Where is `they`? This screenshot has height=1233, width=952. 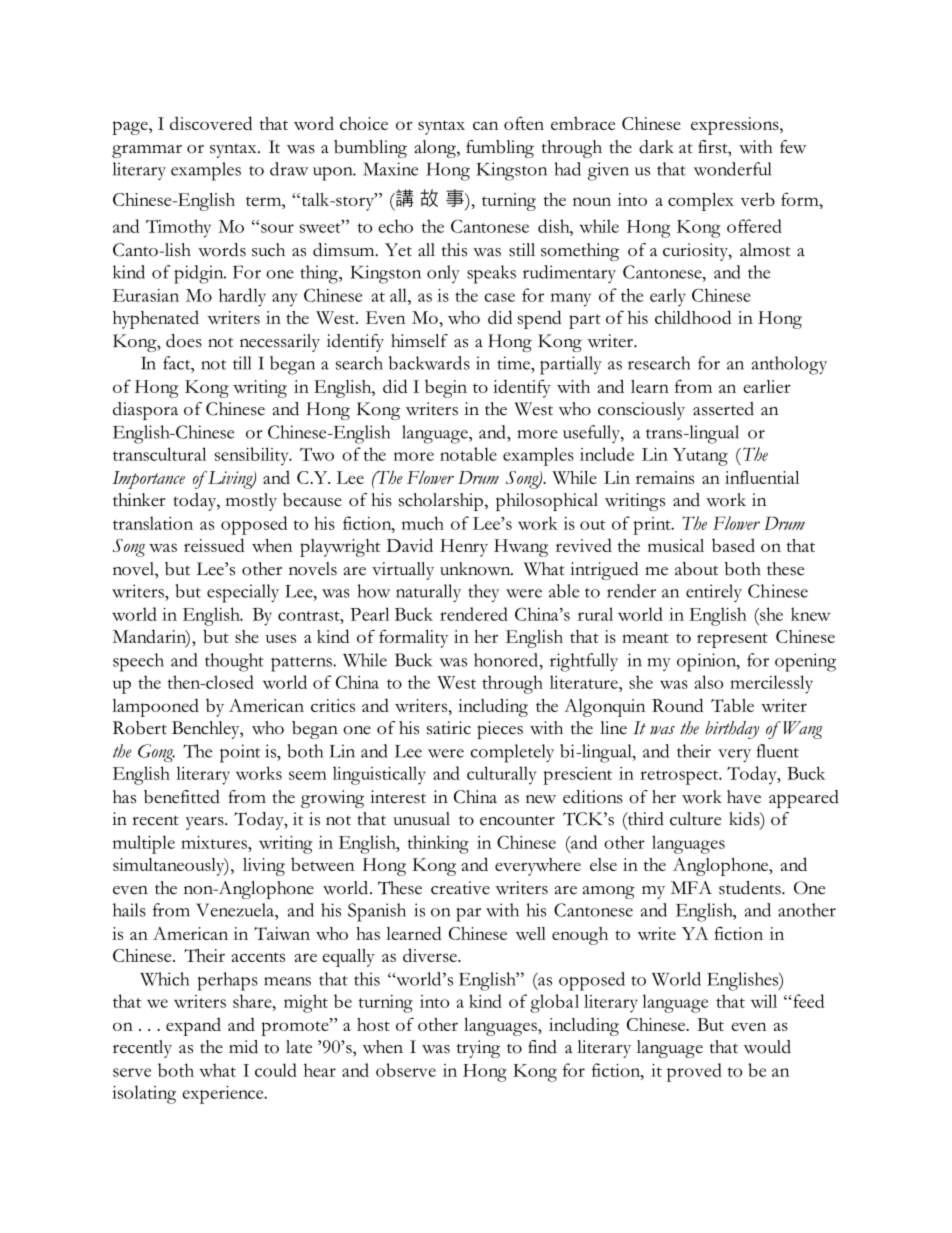
they is located at coordinates (483, 593).
